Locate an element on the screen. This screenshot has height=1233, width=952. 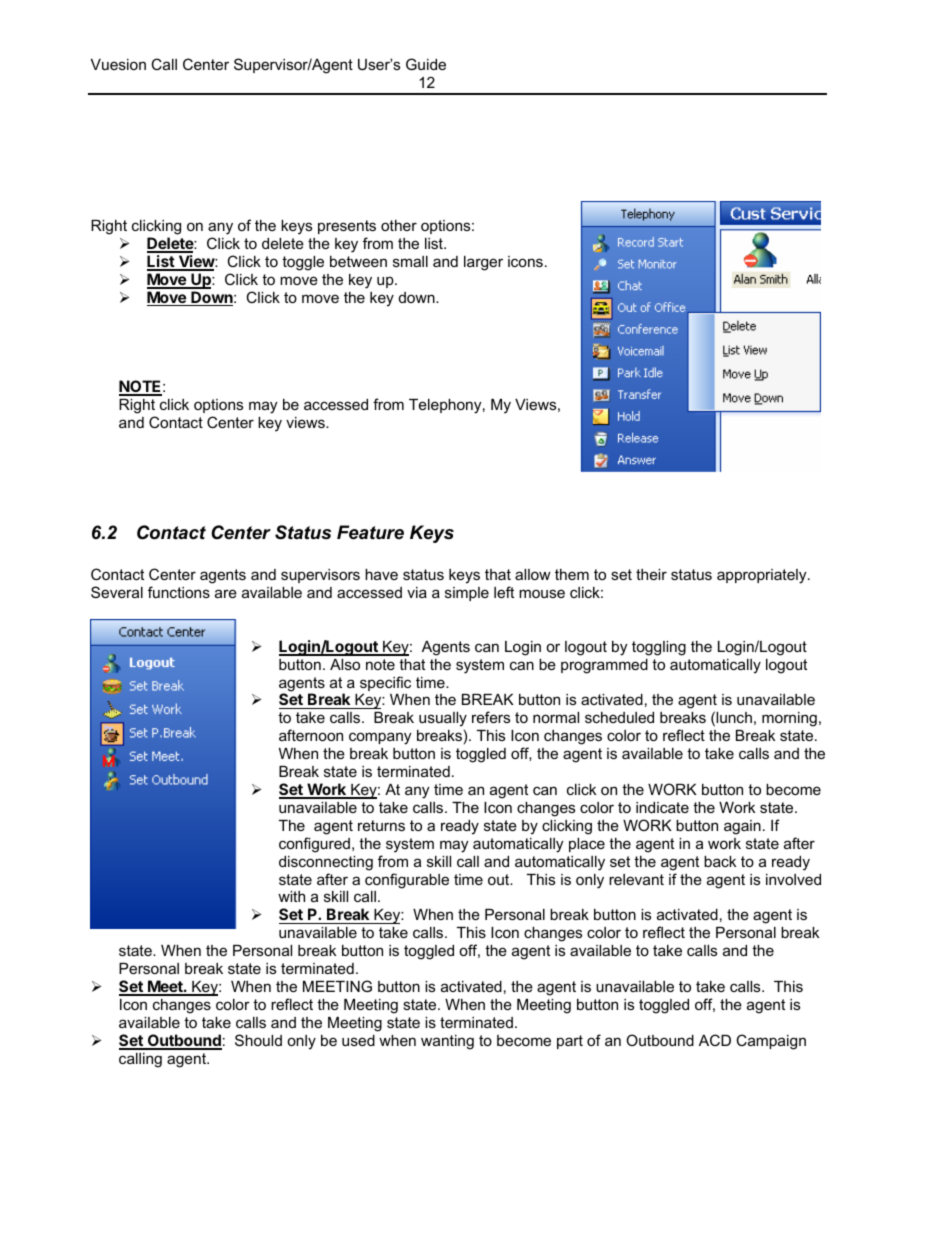
Should is located at coordinates (258, 1040).
